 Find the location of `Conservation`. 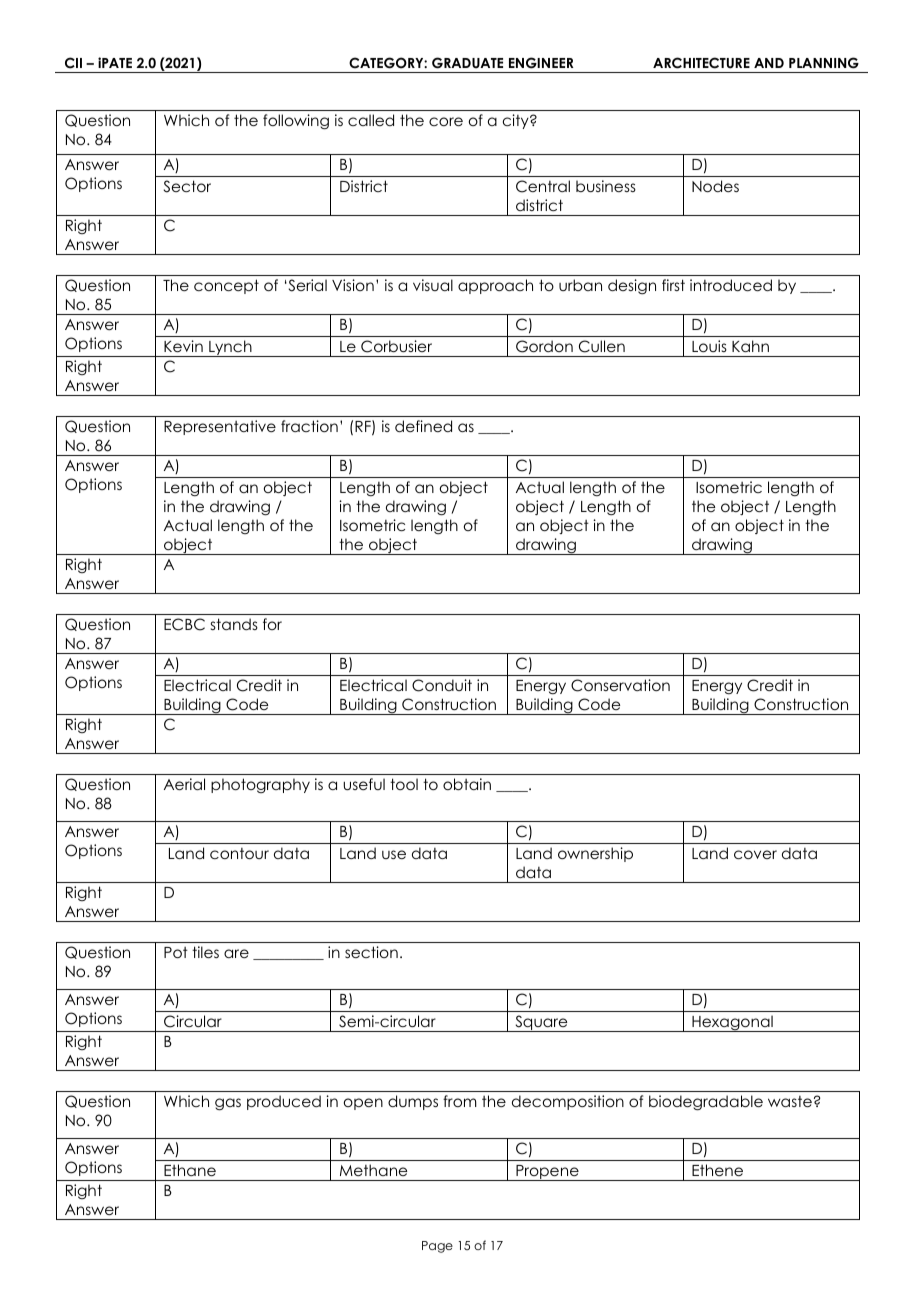

Conservation is located at coordinates (620, 685).
